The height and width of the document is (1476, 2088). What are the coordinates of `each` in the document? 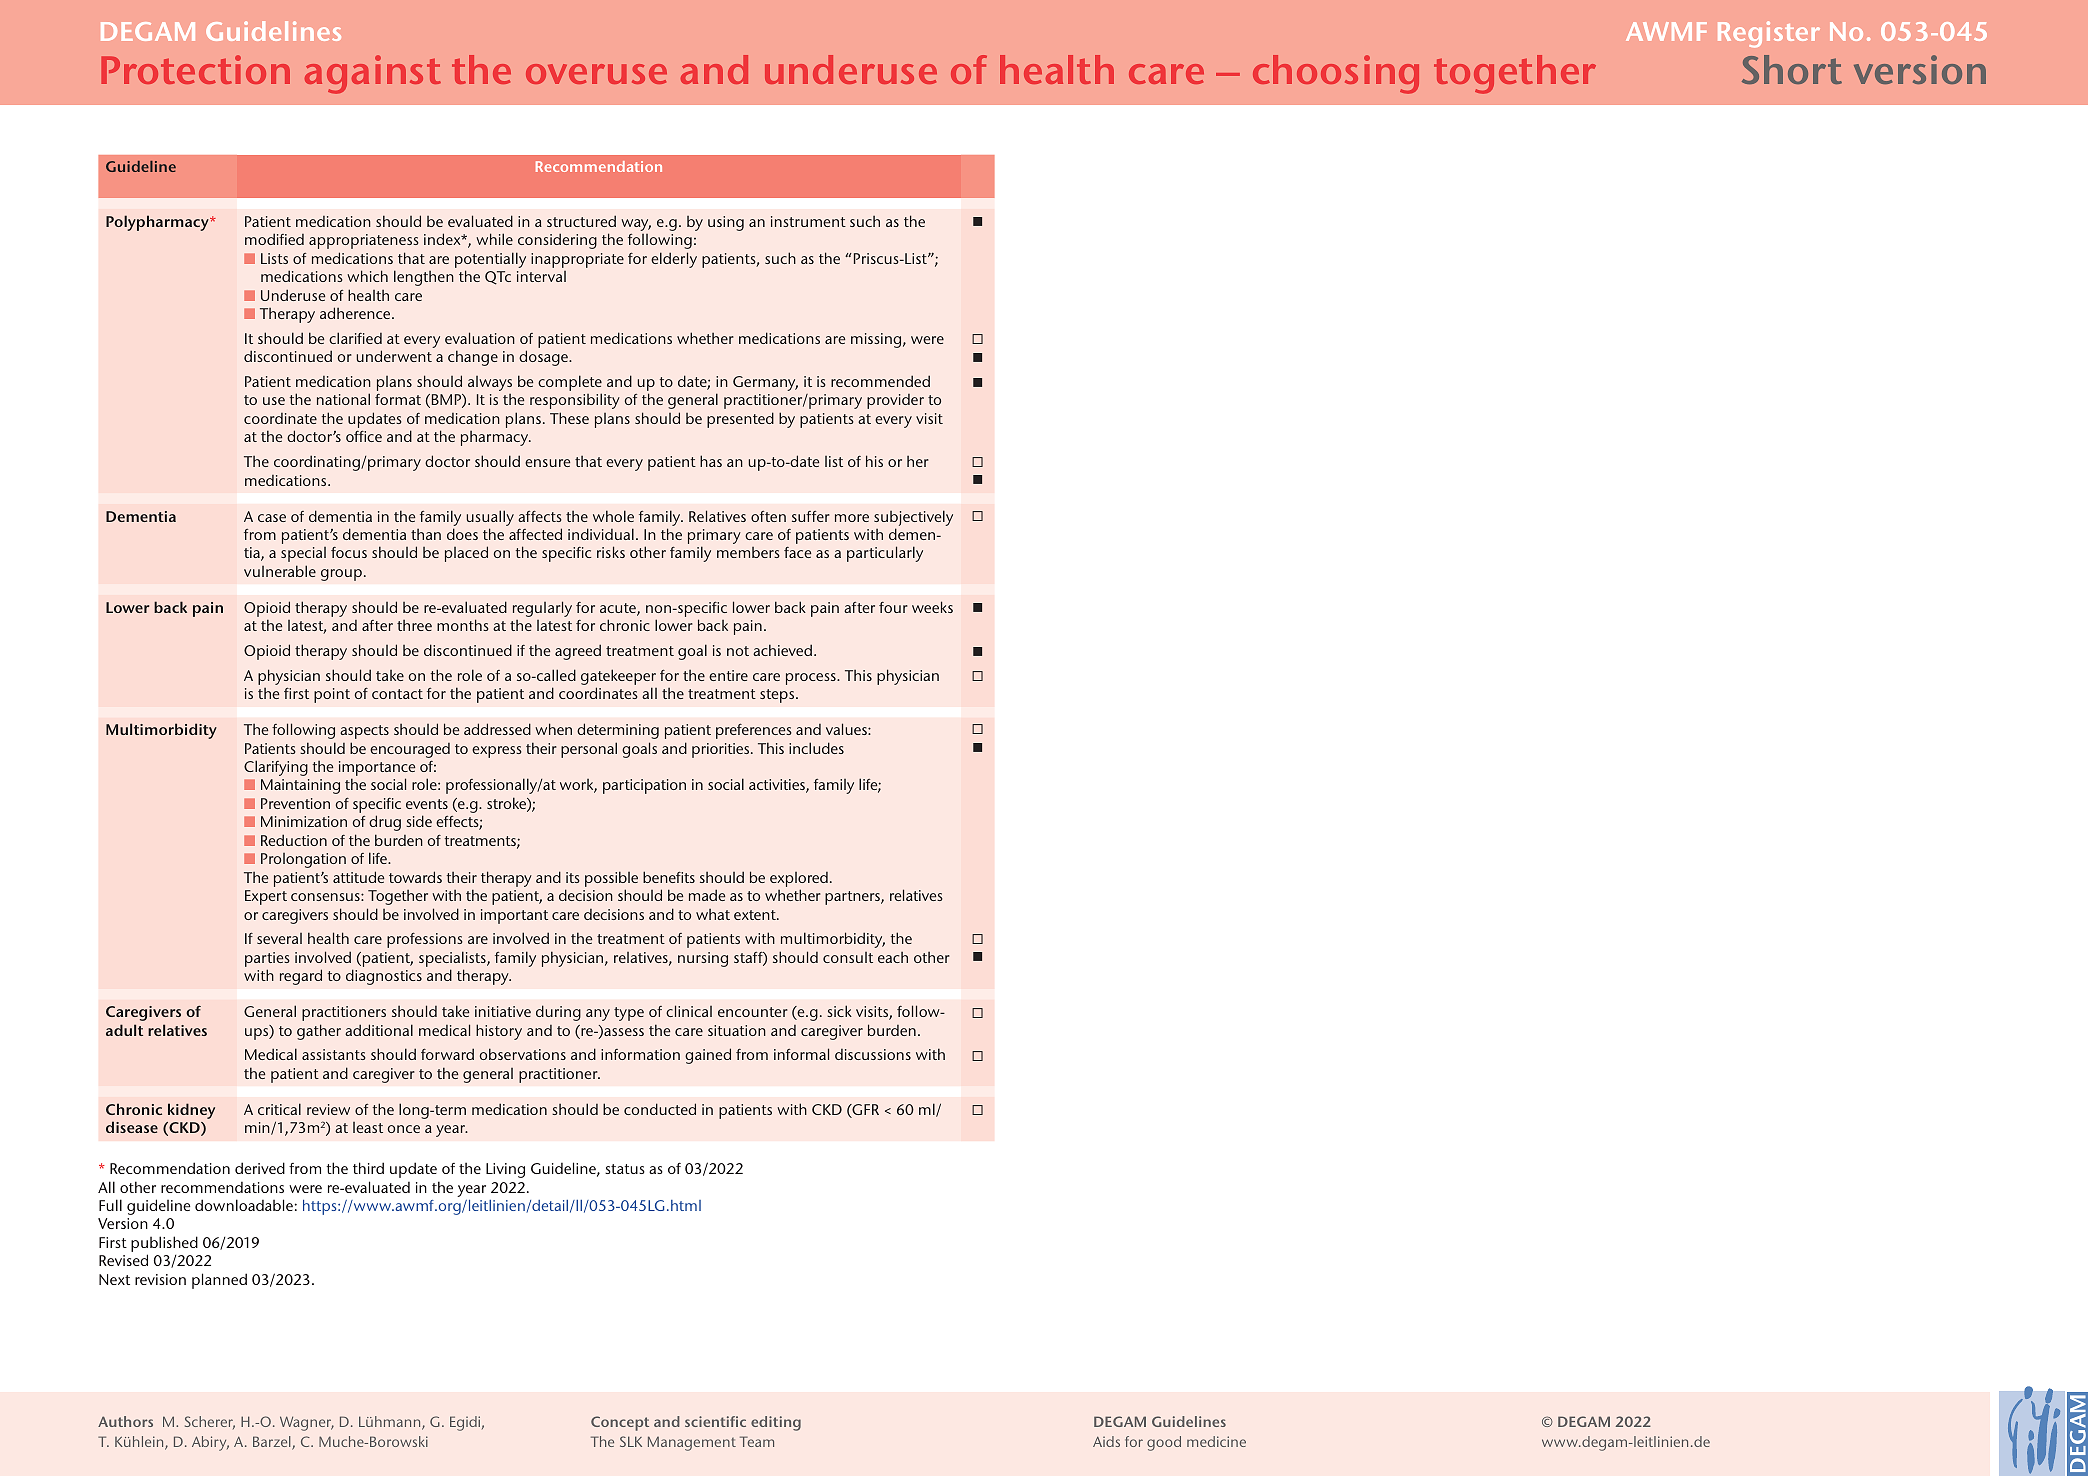 It's located at (893, 957).
